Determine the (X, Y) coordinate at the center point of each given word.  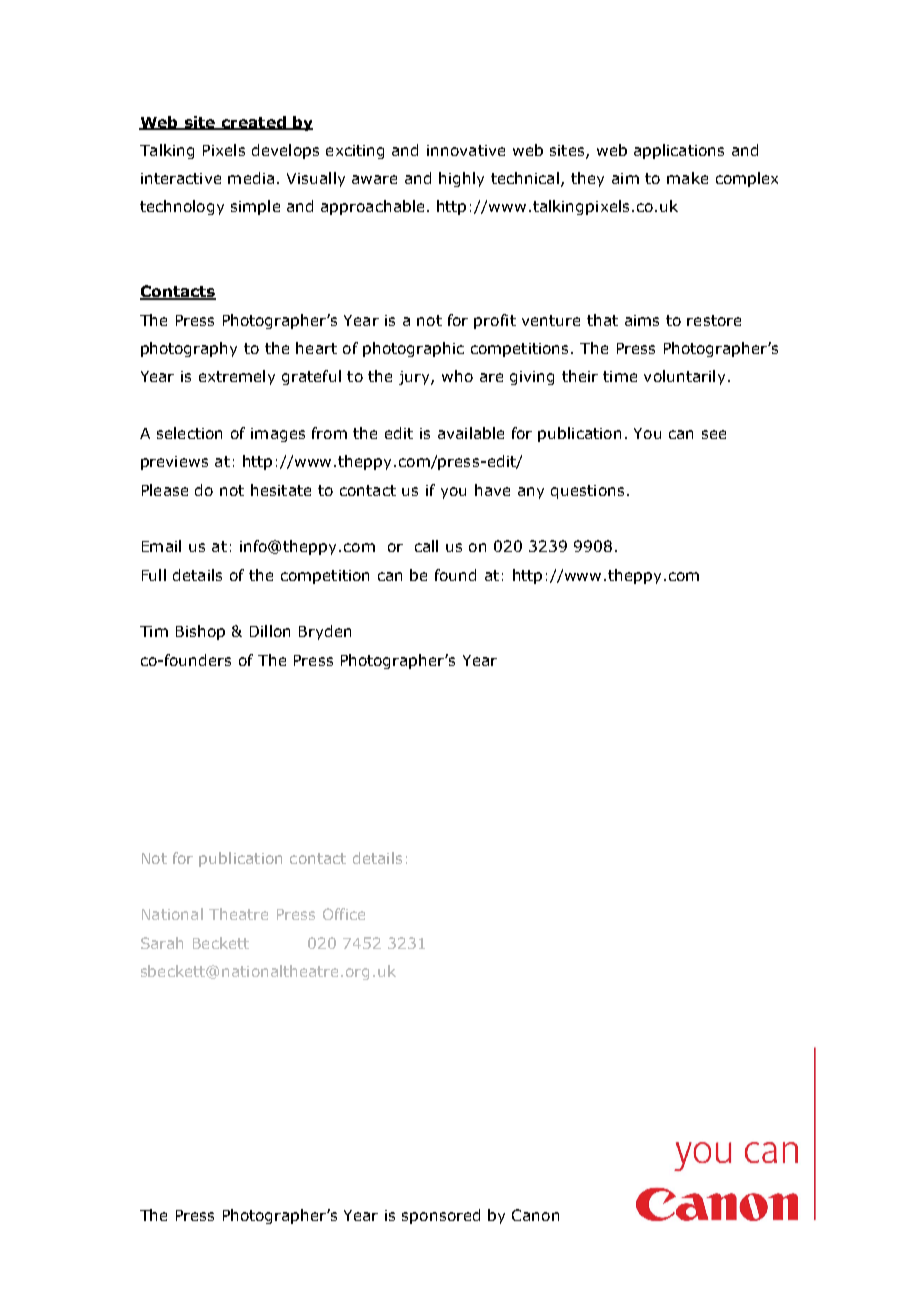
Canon (535, 1215)
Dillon (270, 631)
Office (344, 914)
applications (679, 151)
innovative (466, 150)
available (471, 433)
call (426, 546)
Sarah (162, 943)
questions (587, 492)
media (251, 178)
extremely (237, 377)
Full (154, 575)
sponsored (441, 1216)
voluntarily (684, 377)
